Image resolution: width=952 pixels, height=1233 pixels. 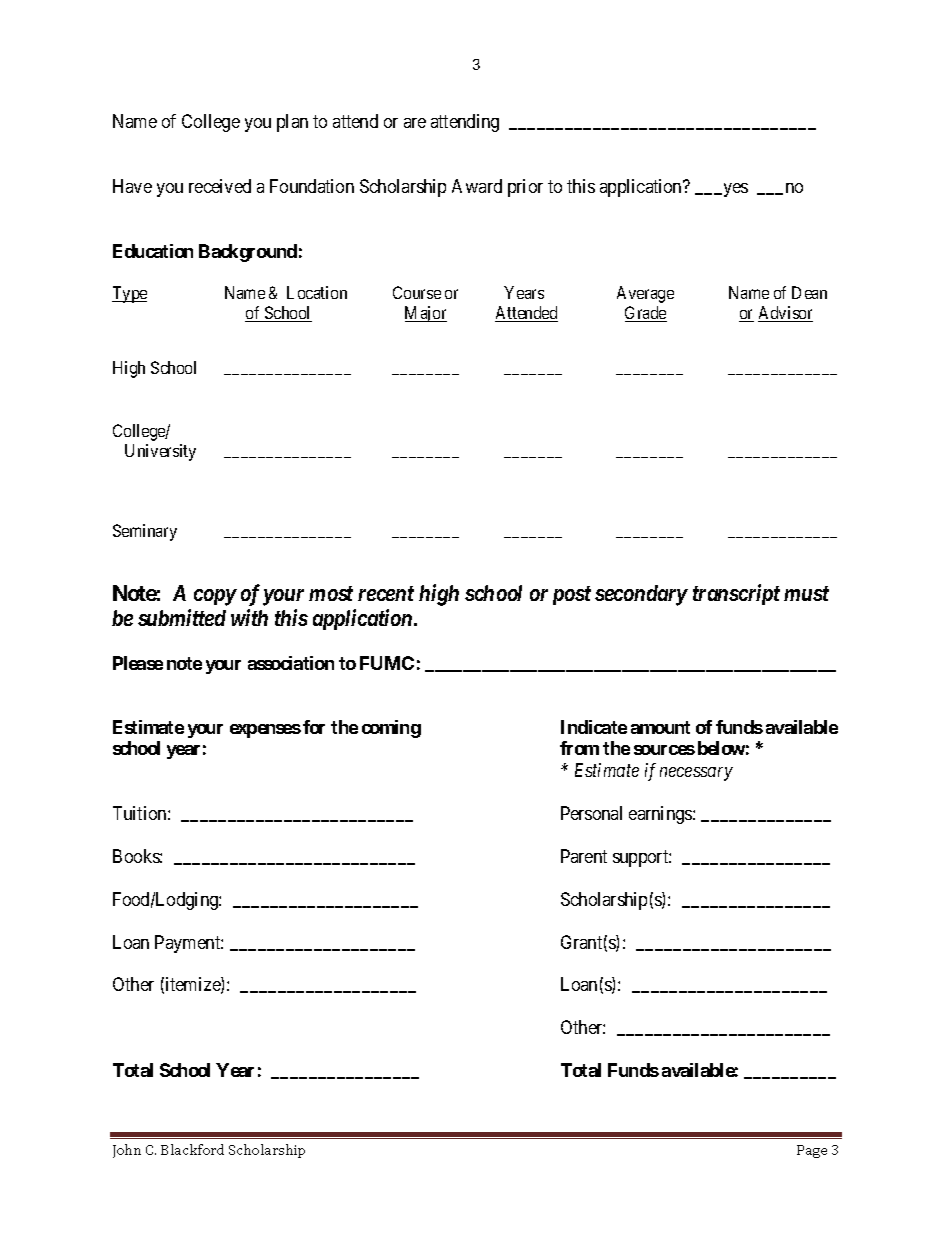 What do you see at coordinates (127, 1151) in the screenshot?
I see `John` at bounding box center [127, 1151].
